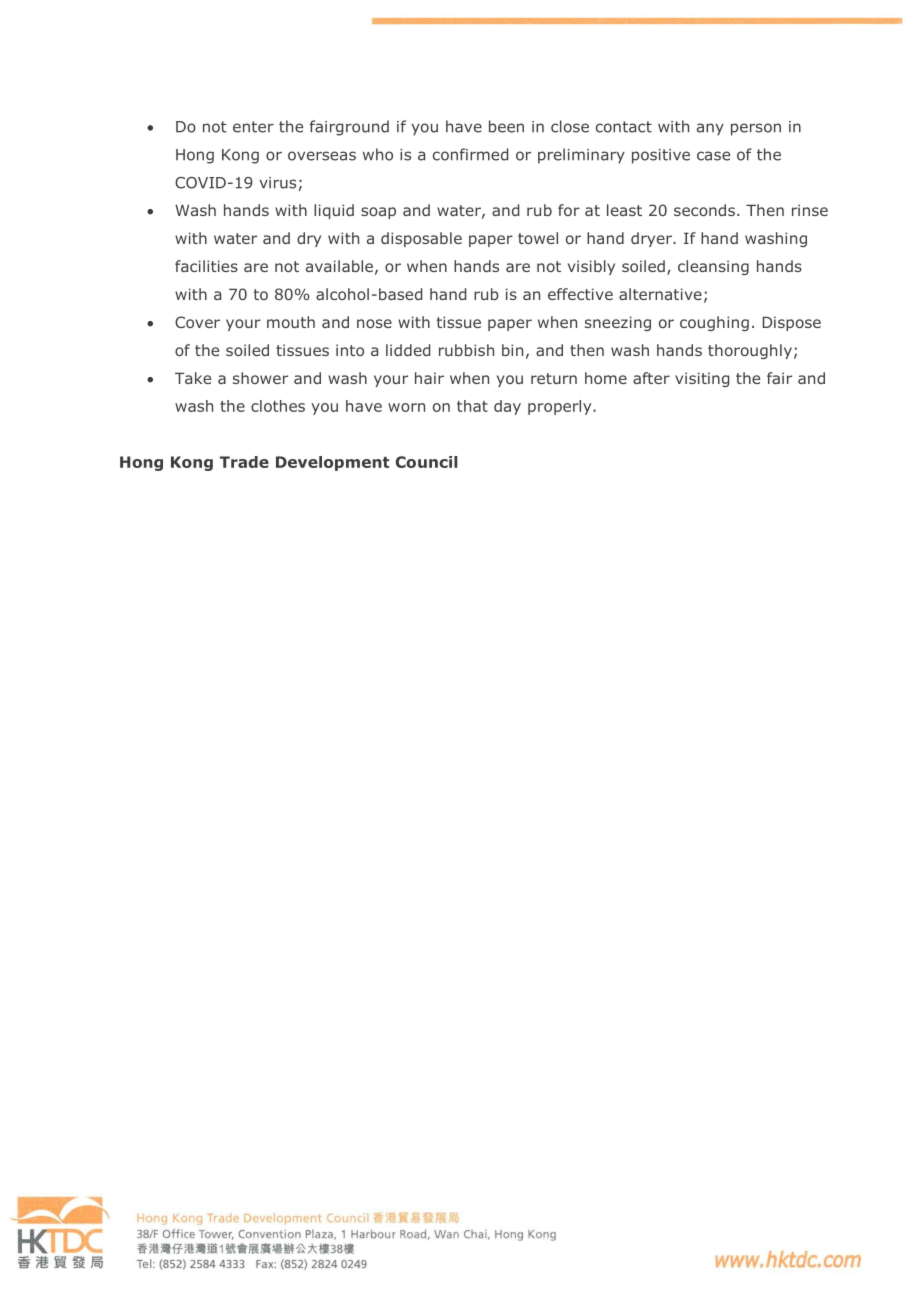 This document has height=1308, width=924. What do you see at coordinates (652, 239) in the document?
I see `dryer` at bounding box center [652, 239].
